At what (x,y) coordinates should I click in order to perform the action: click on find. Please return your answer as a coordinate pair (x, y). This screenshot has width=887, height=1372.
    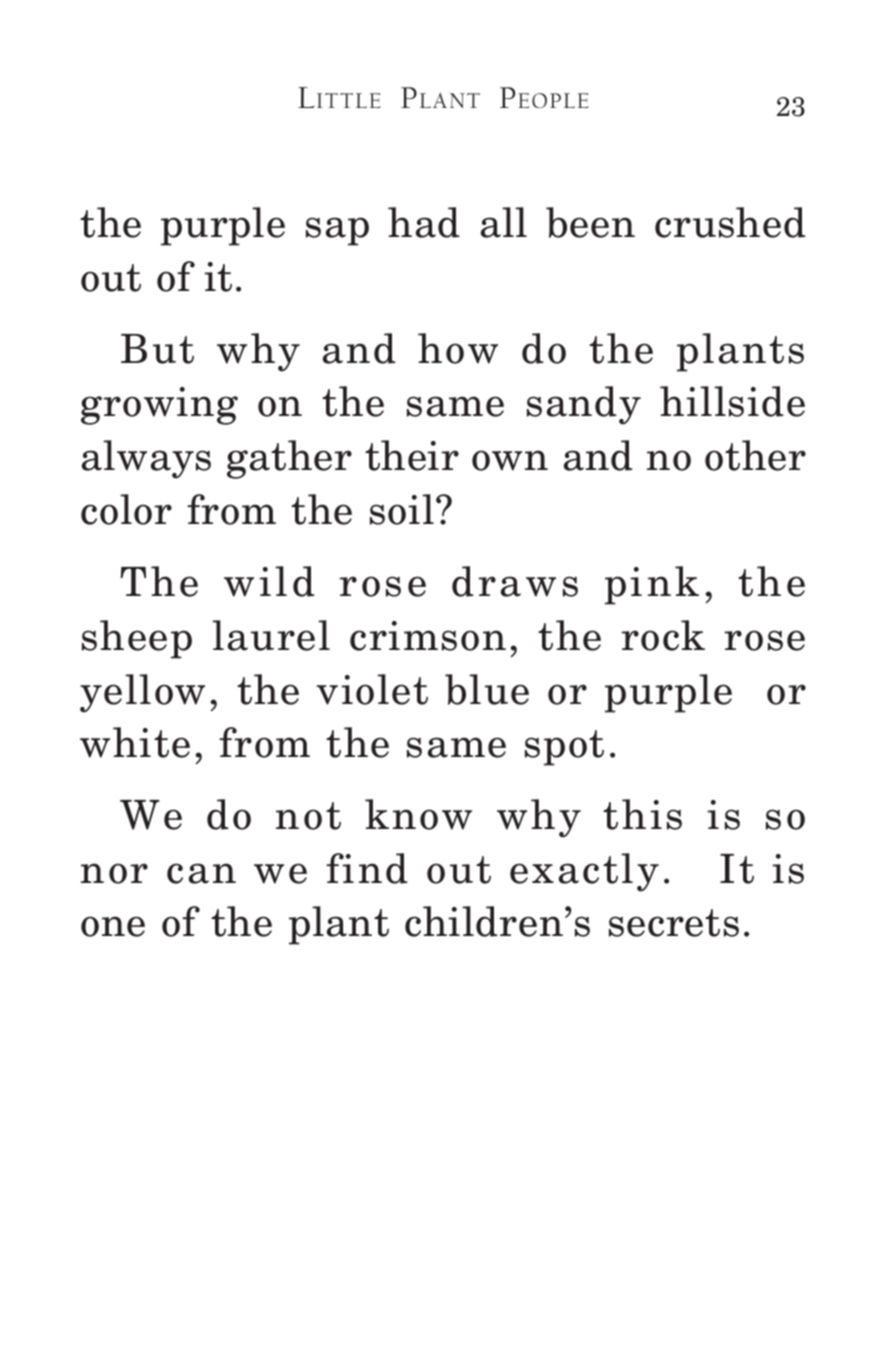
    Looking at the image, I should click on (367, 868).
